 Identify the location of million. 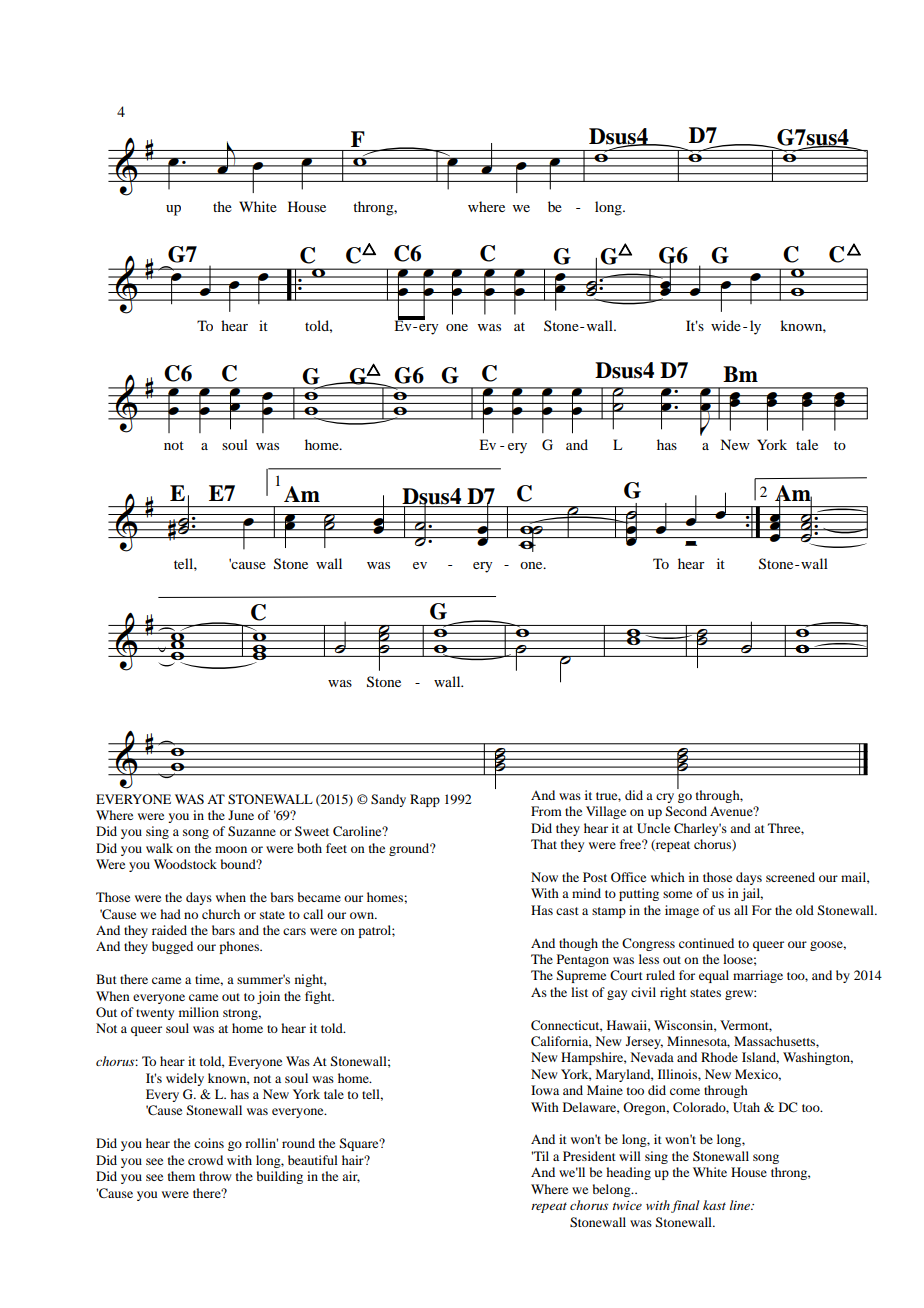
(199, 1012).
